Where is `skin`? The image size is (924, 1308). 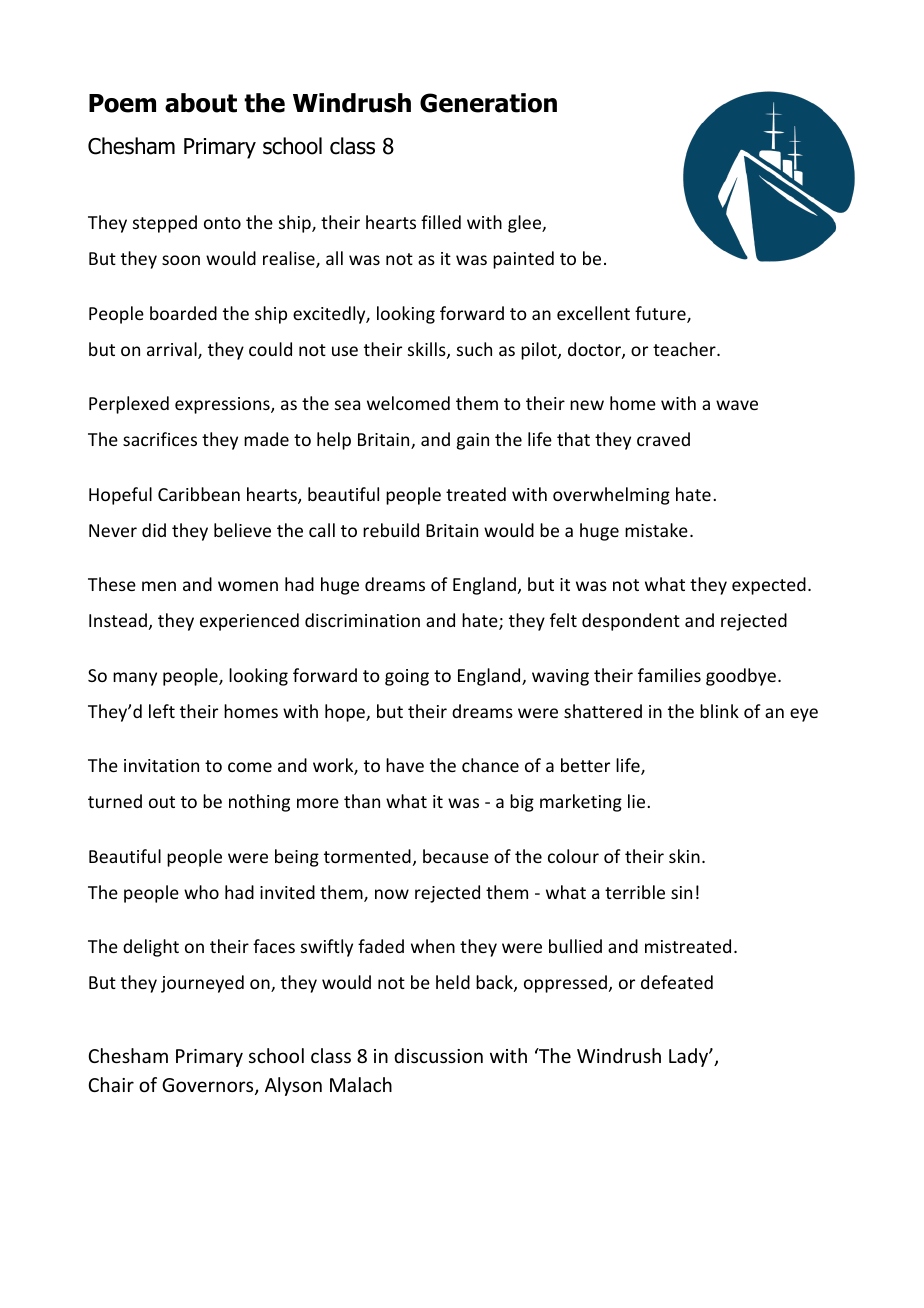 skin is located at coordinates (684, 856).
